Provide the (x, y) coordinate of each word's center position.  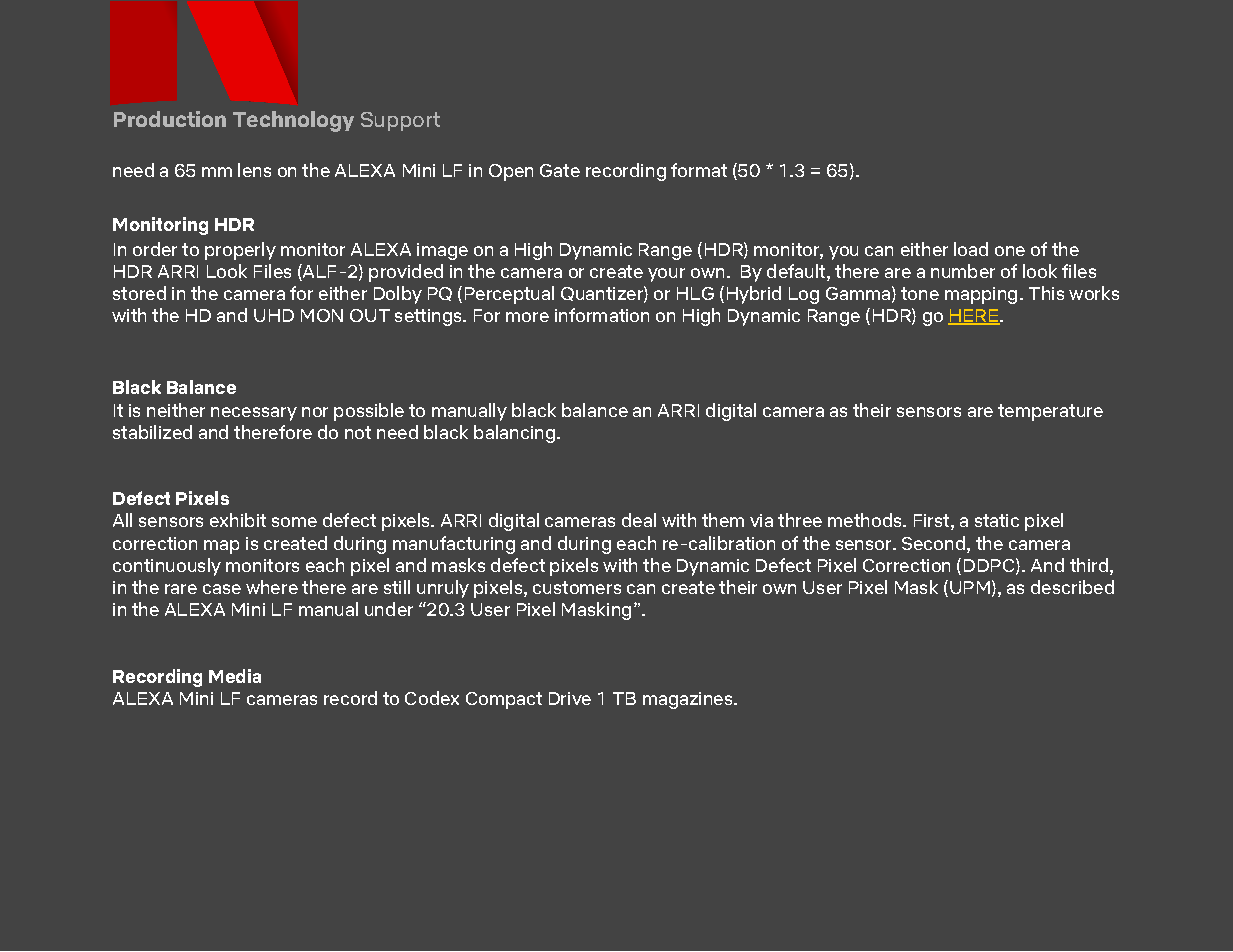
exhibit (238, 520)
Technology (293, 121)
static (997, 520)
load (971, 249)
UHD (274, 315)
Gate (560, 170)
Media (235, 676)
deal (639, 520)
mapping (981, 295)
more (527, 317)
